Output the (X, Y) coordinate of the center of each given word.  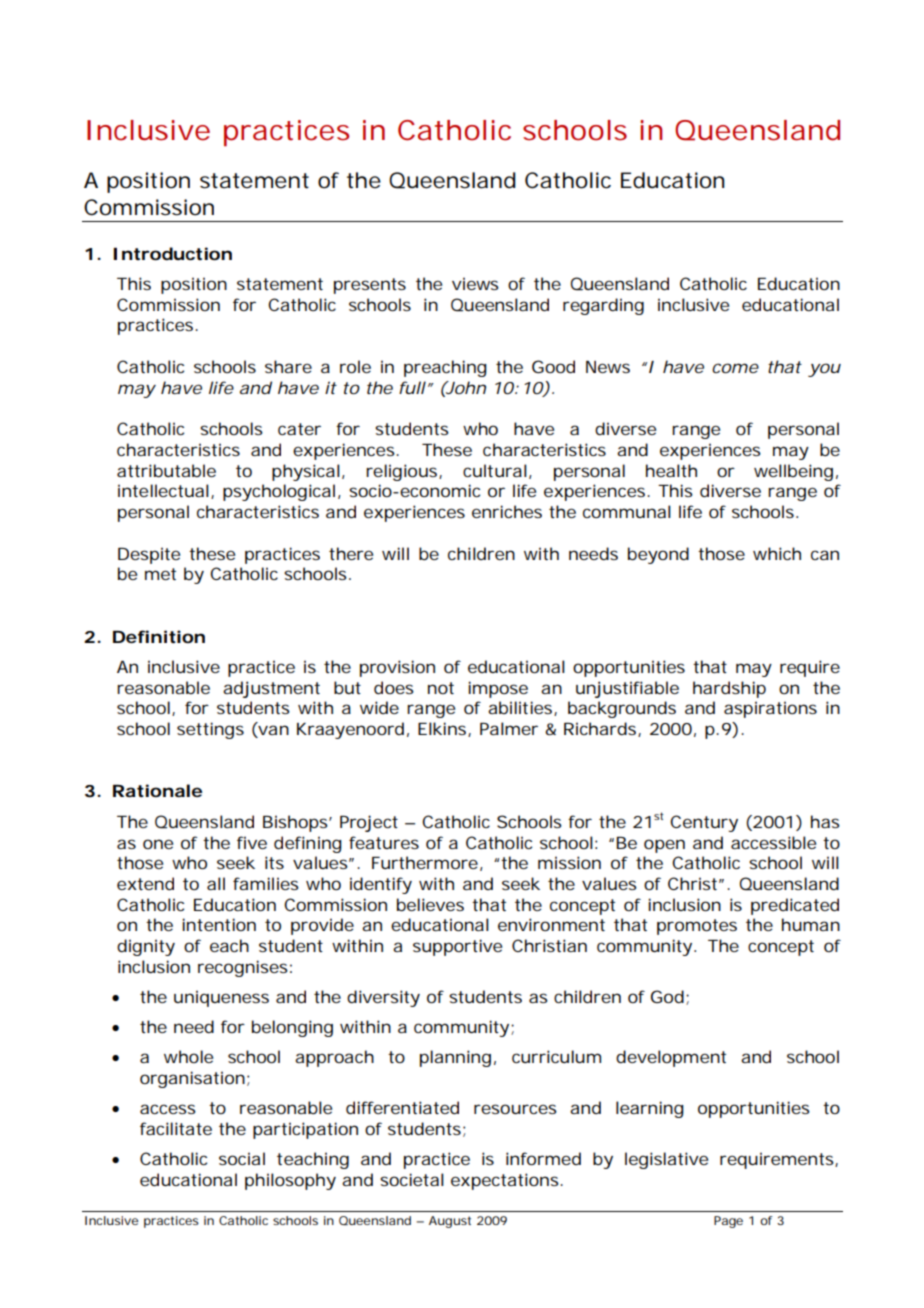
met (160, 574)
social (242, 1158)
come (735, 368)
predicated (795, 906)
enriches (507, 511)
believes (430, 904)
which (777, 553)
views (475, 283)
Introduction (172, 253)
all (216, 883)
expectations (506, 1181)
